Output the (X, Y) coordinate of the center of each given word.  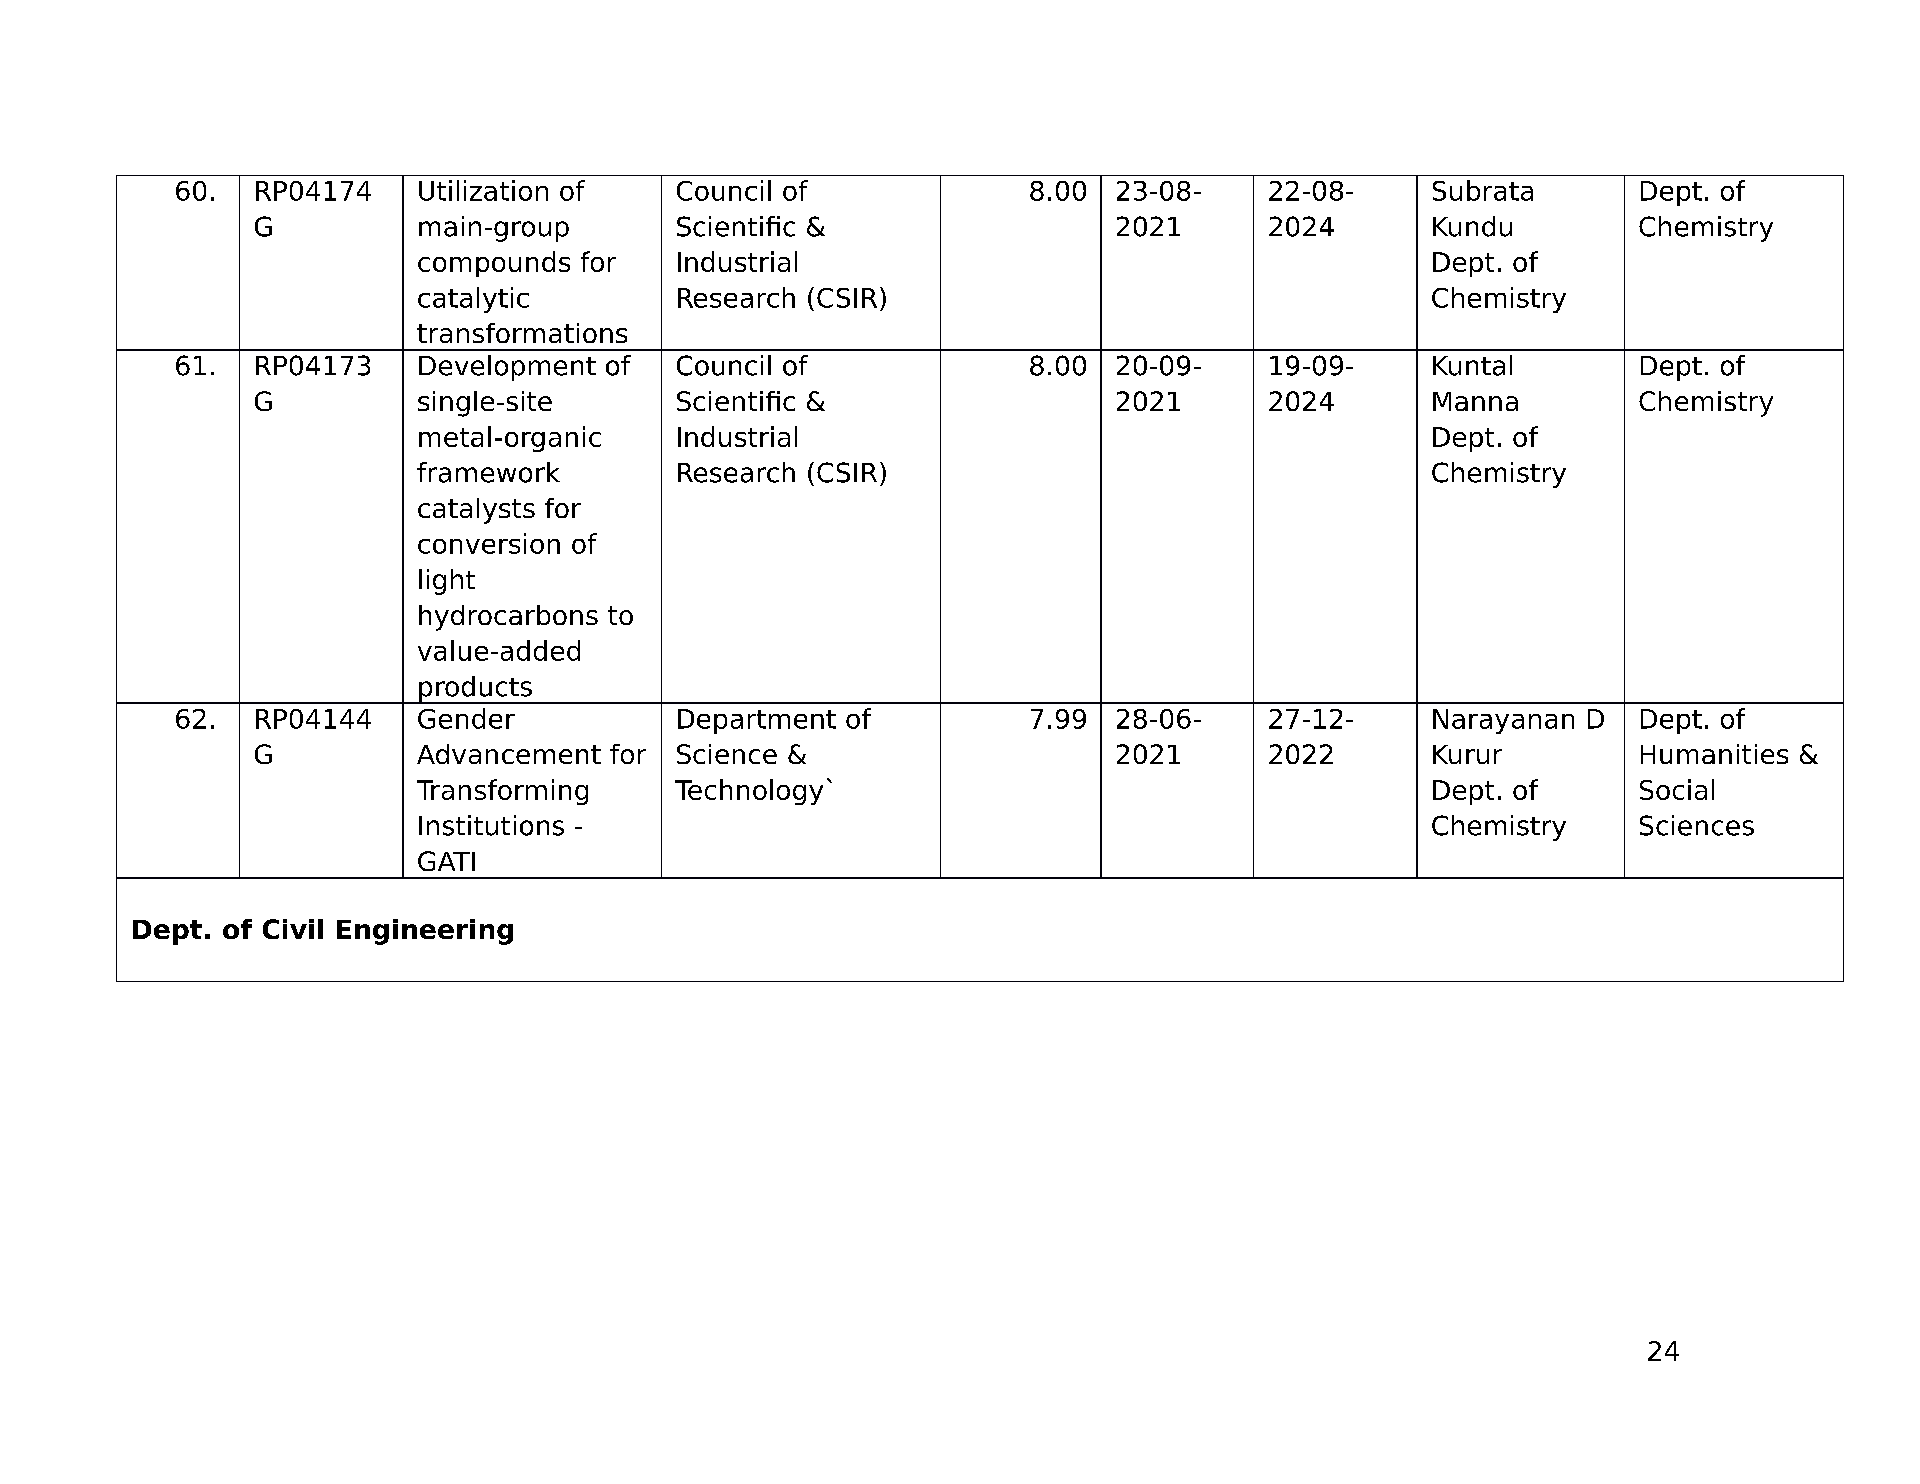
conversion (489, 543)
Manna (1475, 401)
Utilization (483, 190)
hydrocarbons (508, 618)
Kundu (1472, 226)
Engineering (425, 932)
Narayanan (1503, 721)
